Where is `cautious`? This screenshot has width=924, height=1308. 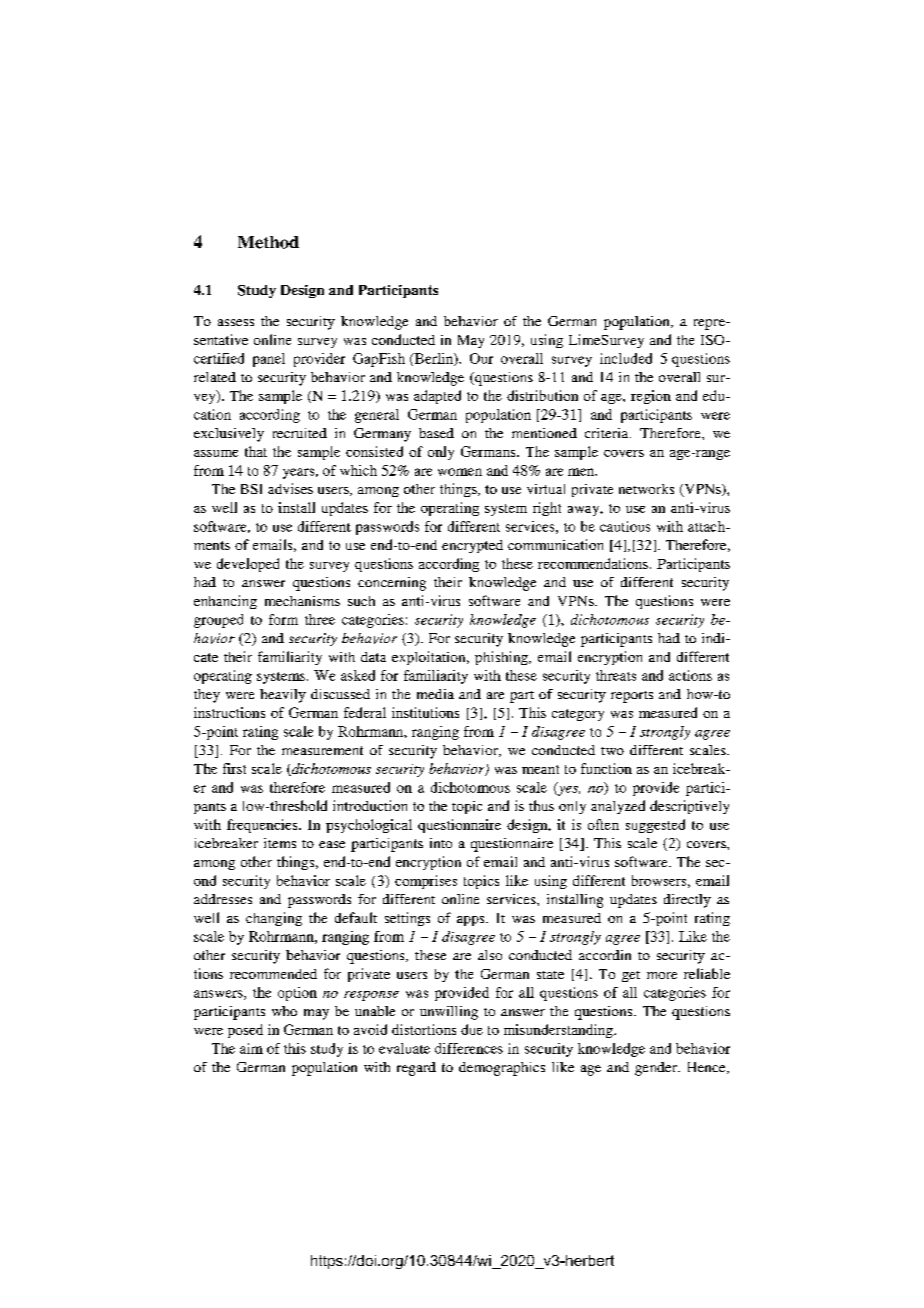
cautious is located at coordinates (625, 526).
